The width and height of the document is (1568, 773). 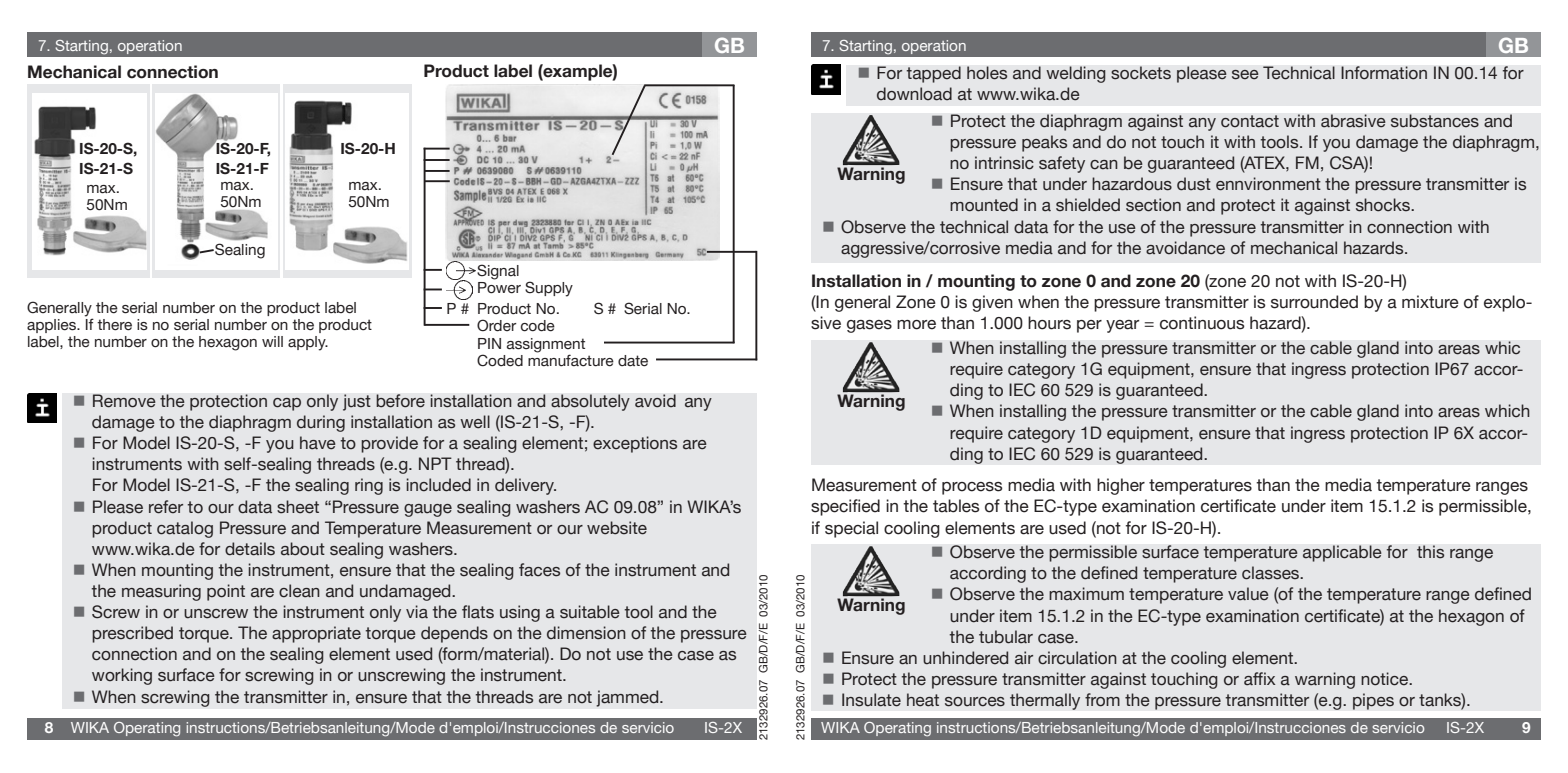 What do you see at coordinates (628, 698) in the document?
I see `jammed` at bounding box center [628, 698].
